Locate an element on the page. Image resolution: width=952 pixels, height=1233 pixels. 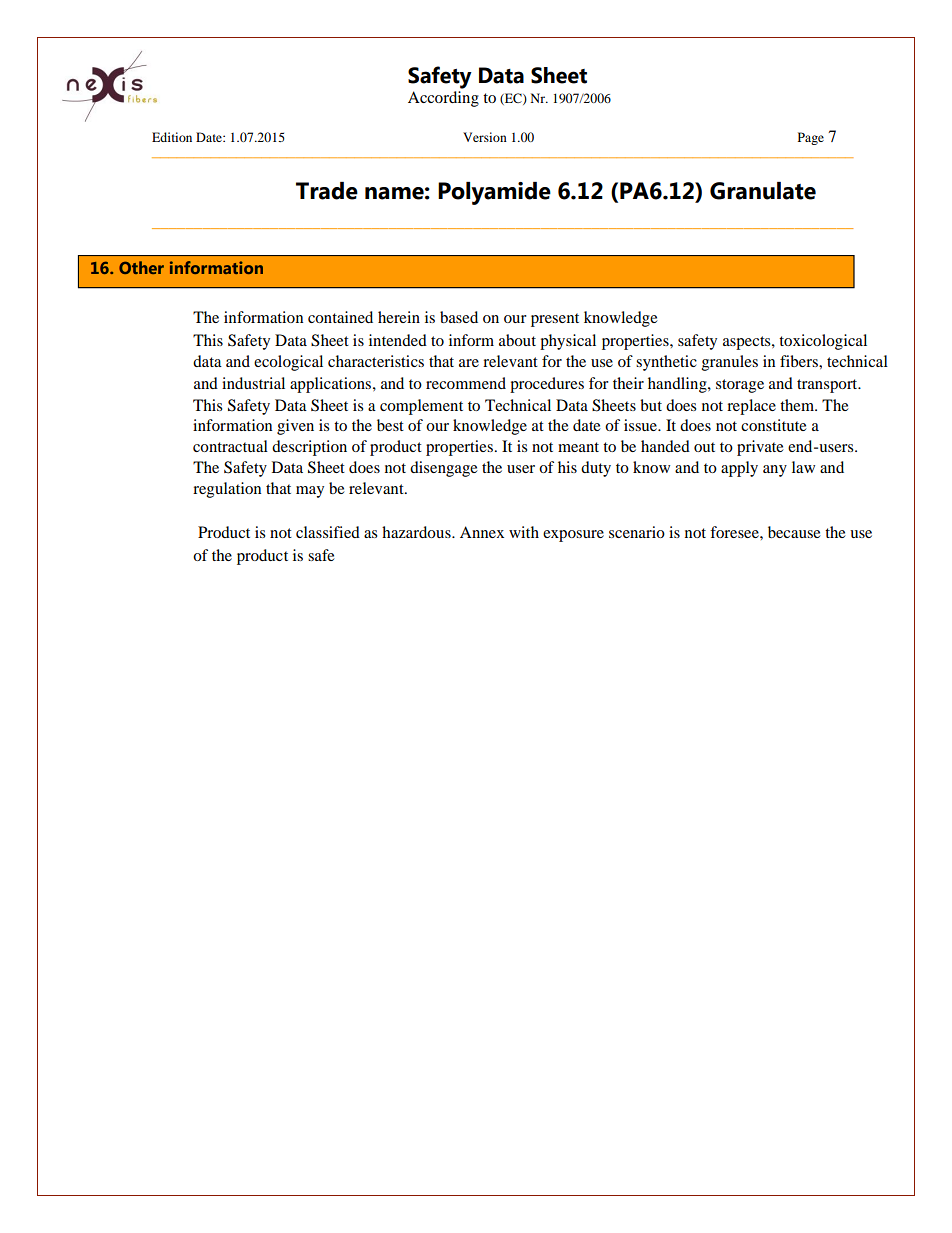
Edition is located at coordinates (172, 137).
